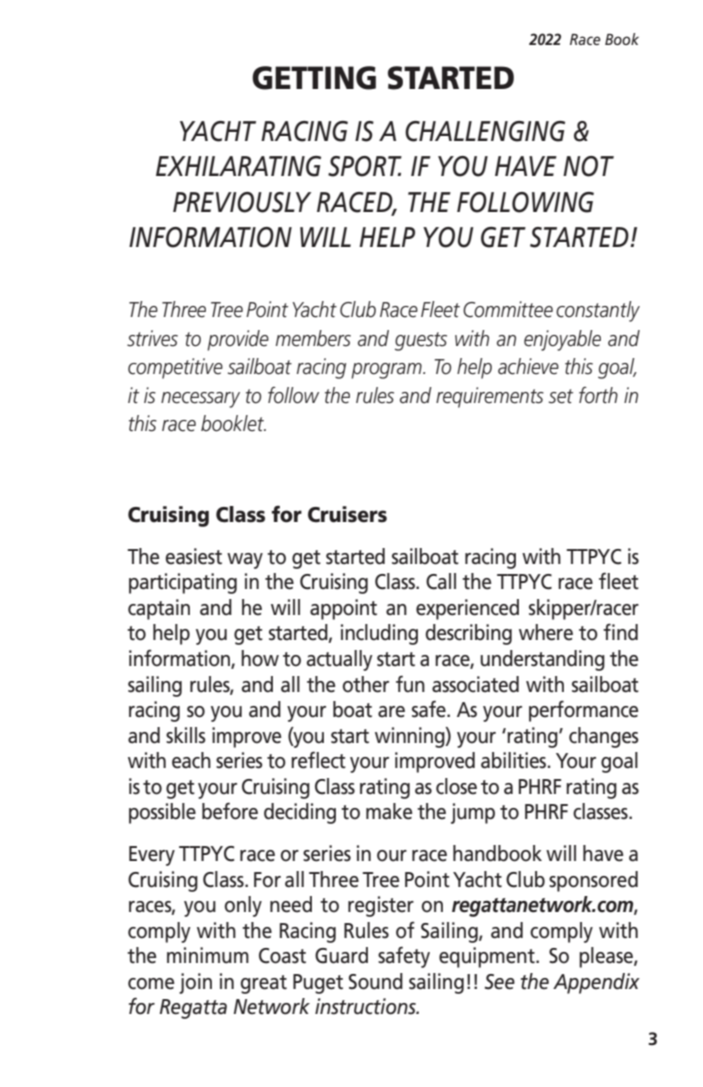 This screenshot has height=1087, width=703. I want to click on other, so click(365, 684).
